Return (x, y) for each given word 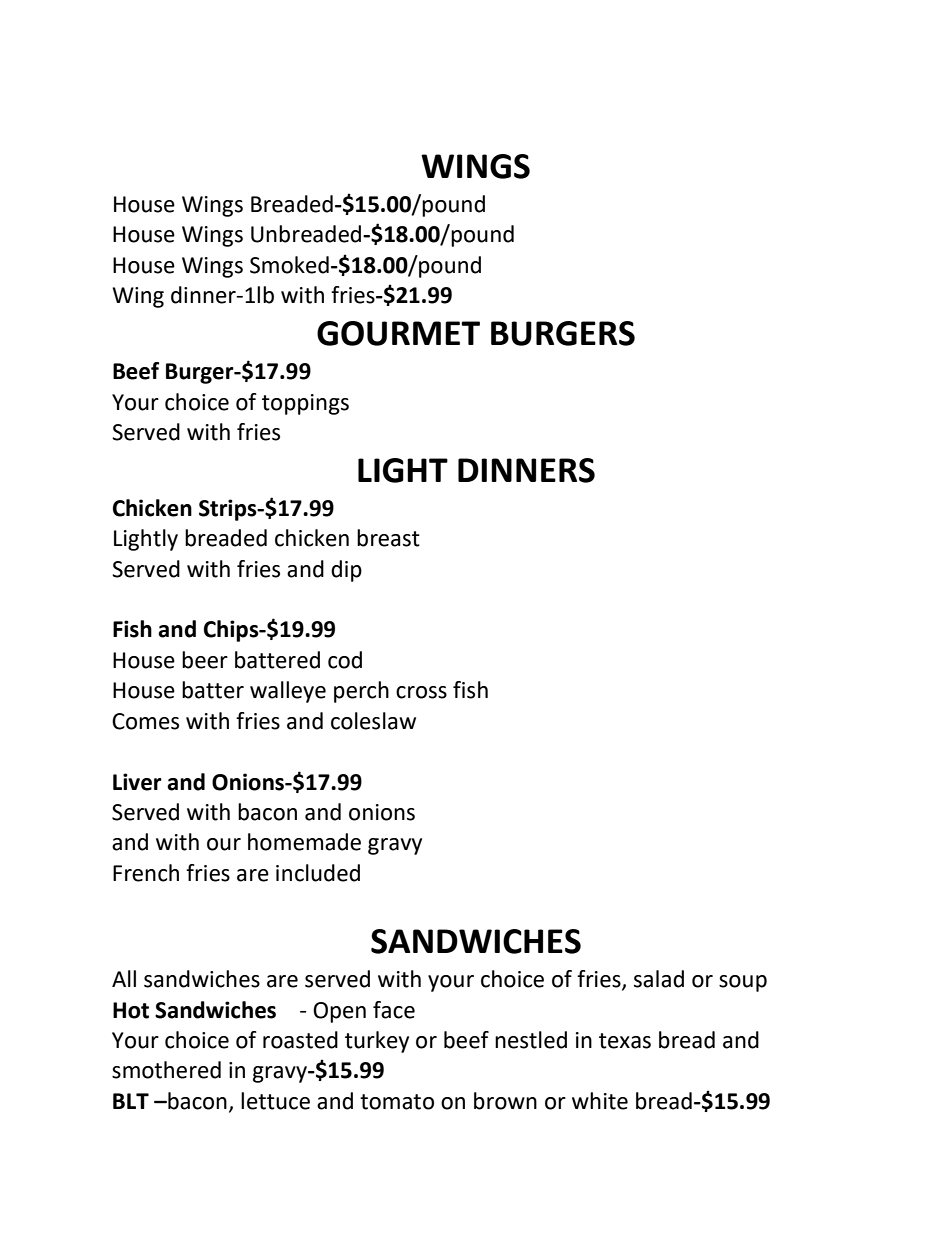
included (318, 873)
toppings (305, 404)
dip (346, 571)
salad (659, 979)
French (146, 873)
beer (205, 660)
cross (421, 692)
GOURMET (398, 333)
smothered (166, 1070)
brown (505, 1101)
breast (388, 538)
